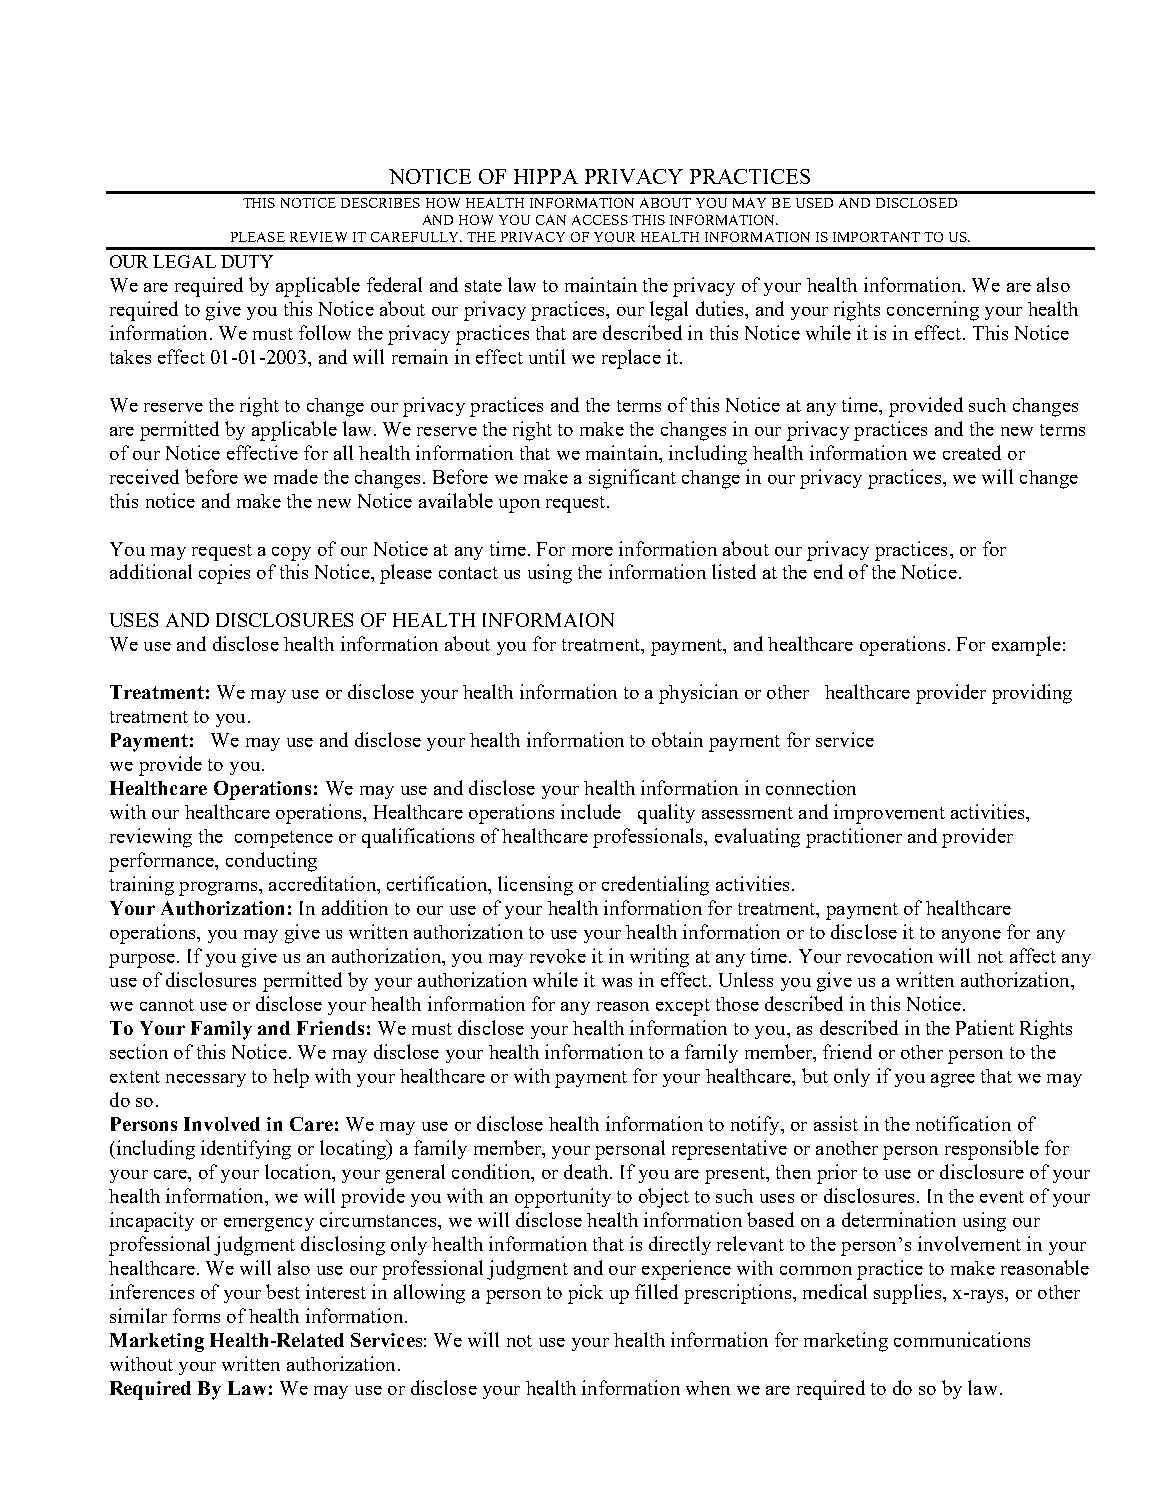 This document has width=1160, height=1501. I want to click on copies, so click(224, 574).
